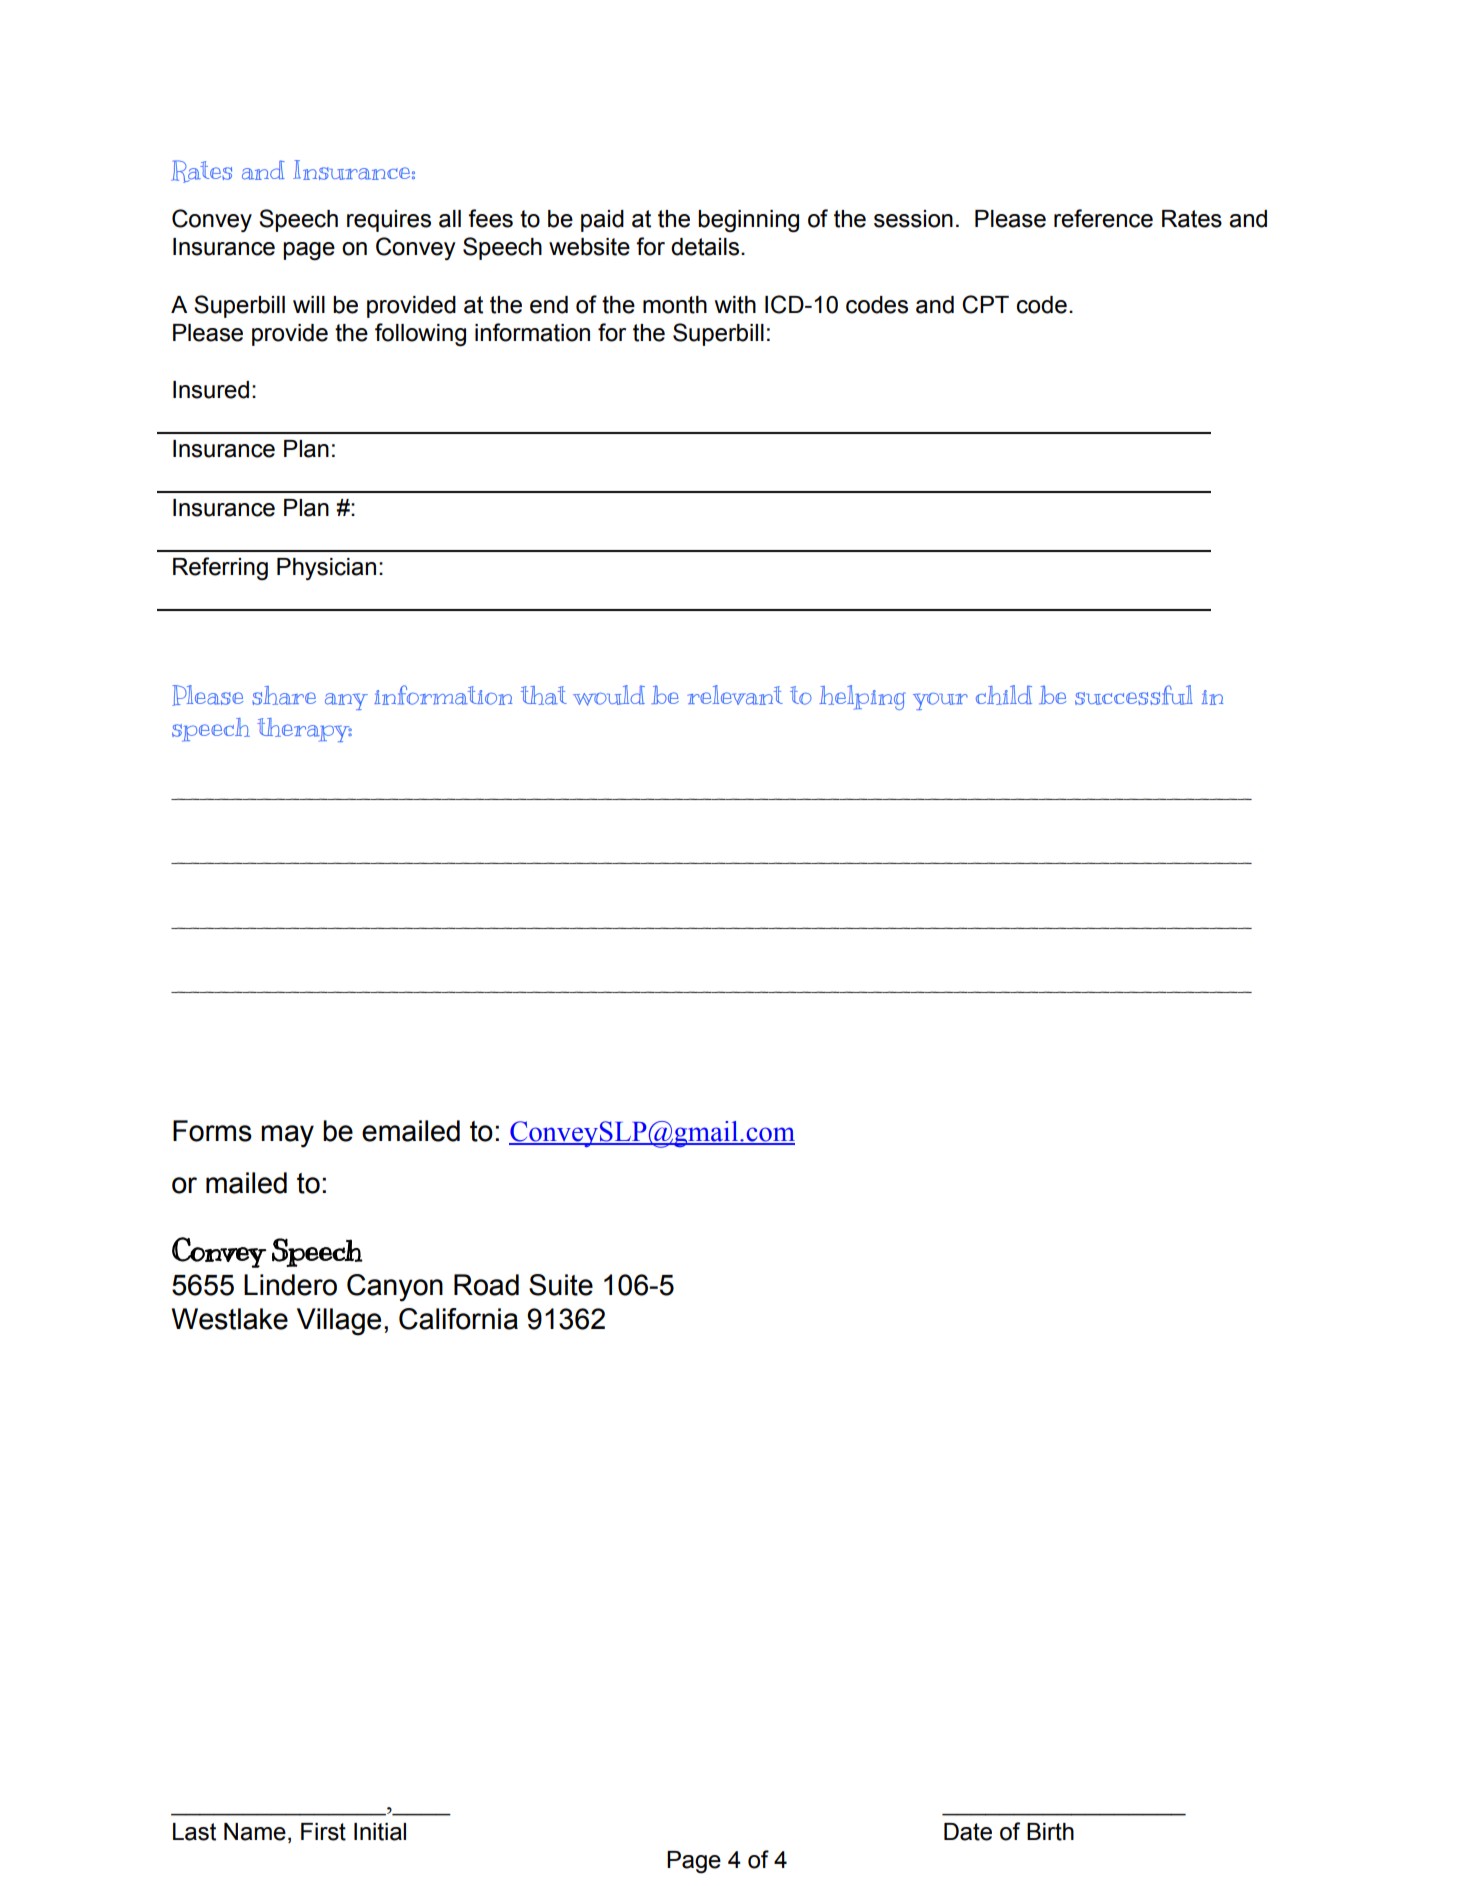 The width and height of the screenshot is (1457, 1886). Describe the element at coordinates (675, 305) in the screenshot. I see `month` at that location.
